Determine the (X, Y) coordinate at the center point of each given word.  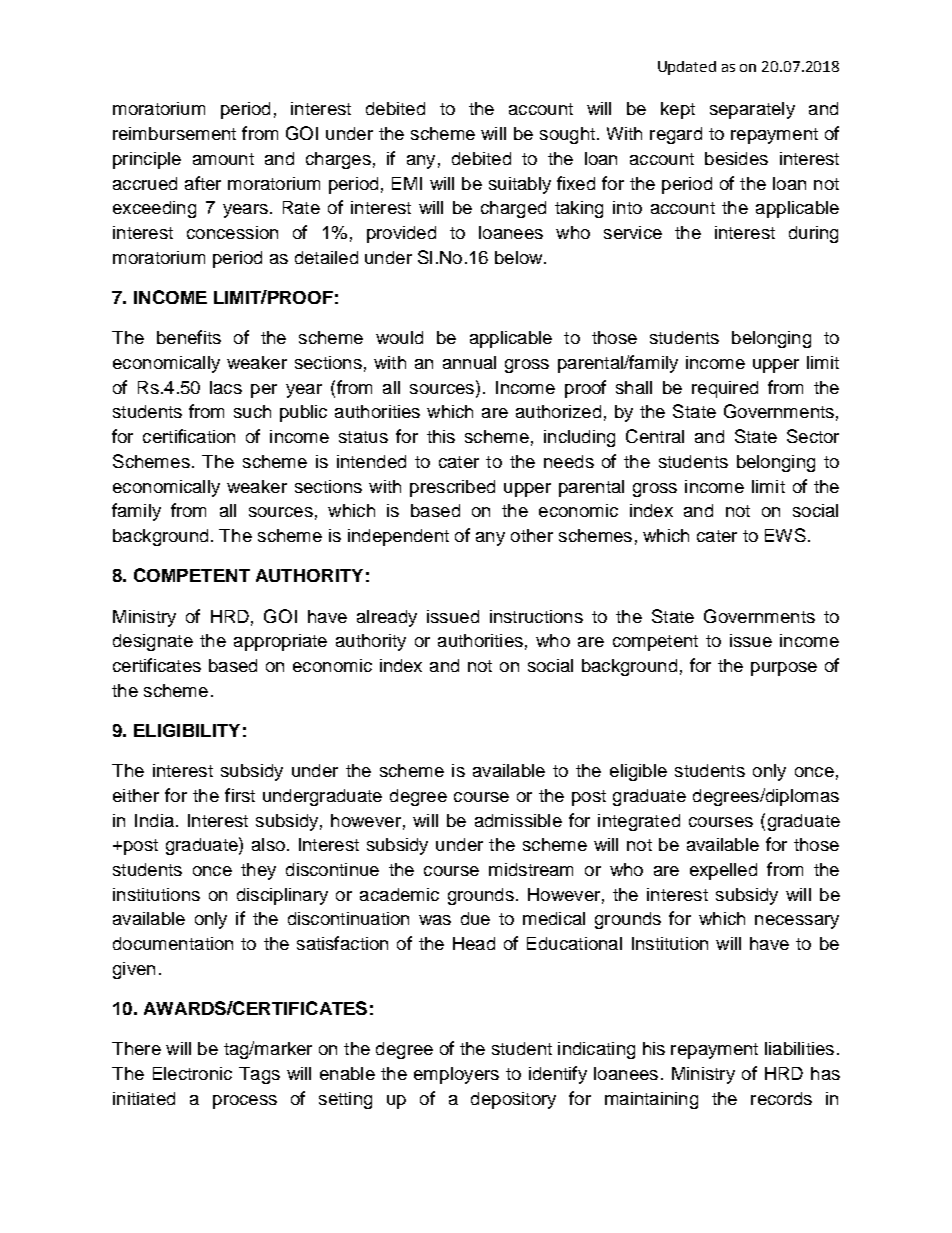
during (813, 234)
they (258, 871)
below (520, 257)
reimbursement (174, 133)
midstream (531, 869)
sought (567, 135)
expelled (723, 871)
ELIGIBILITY (187, 730)
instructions (536, 616)
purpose (784, 669)
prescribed (452, 488)
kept (678, 110)
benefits (189, 337)
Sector (813, 436)
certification (189, 436)
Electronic (192, 1073)
